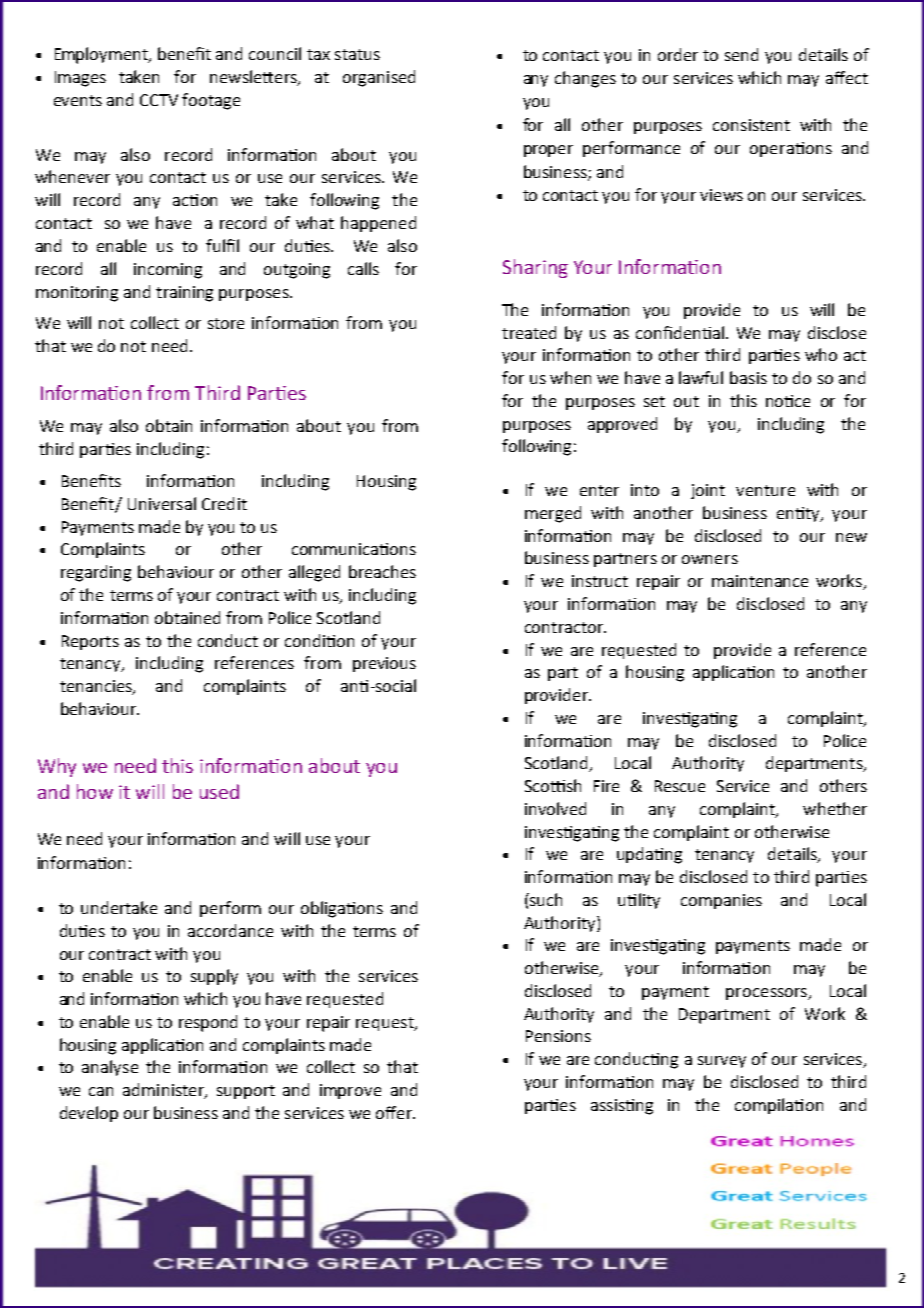 This screenshot has width=924, height=1308. What do you see at coordinates (741, 54) in the screenshot?
I see `send` at bounding box center [741, 54].
